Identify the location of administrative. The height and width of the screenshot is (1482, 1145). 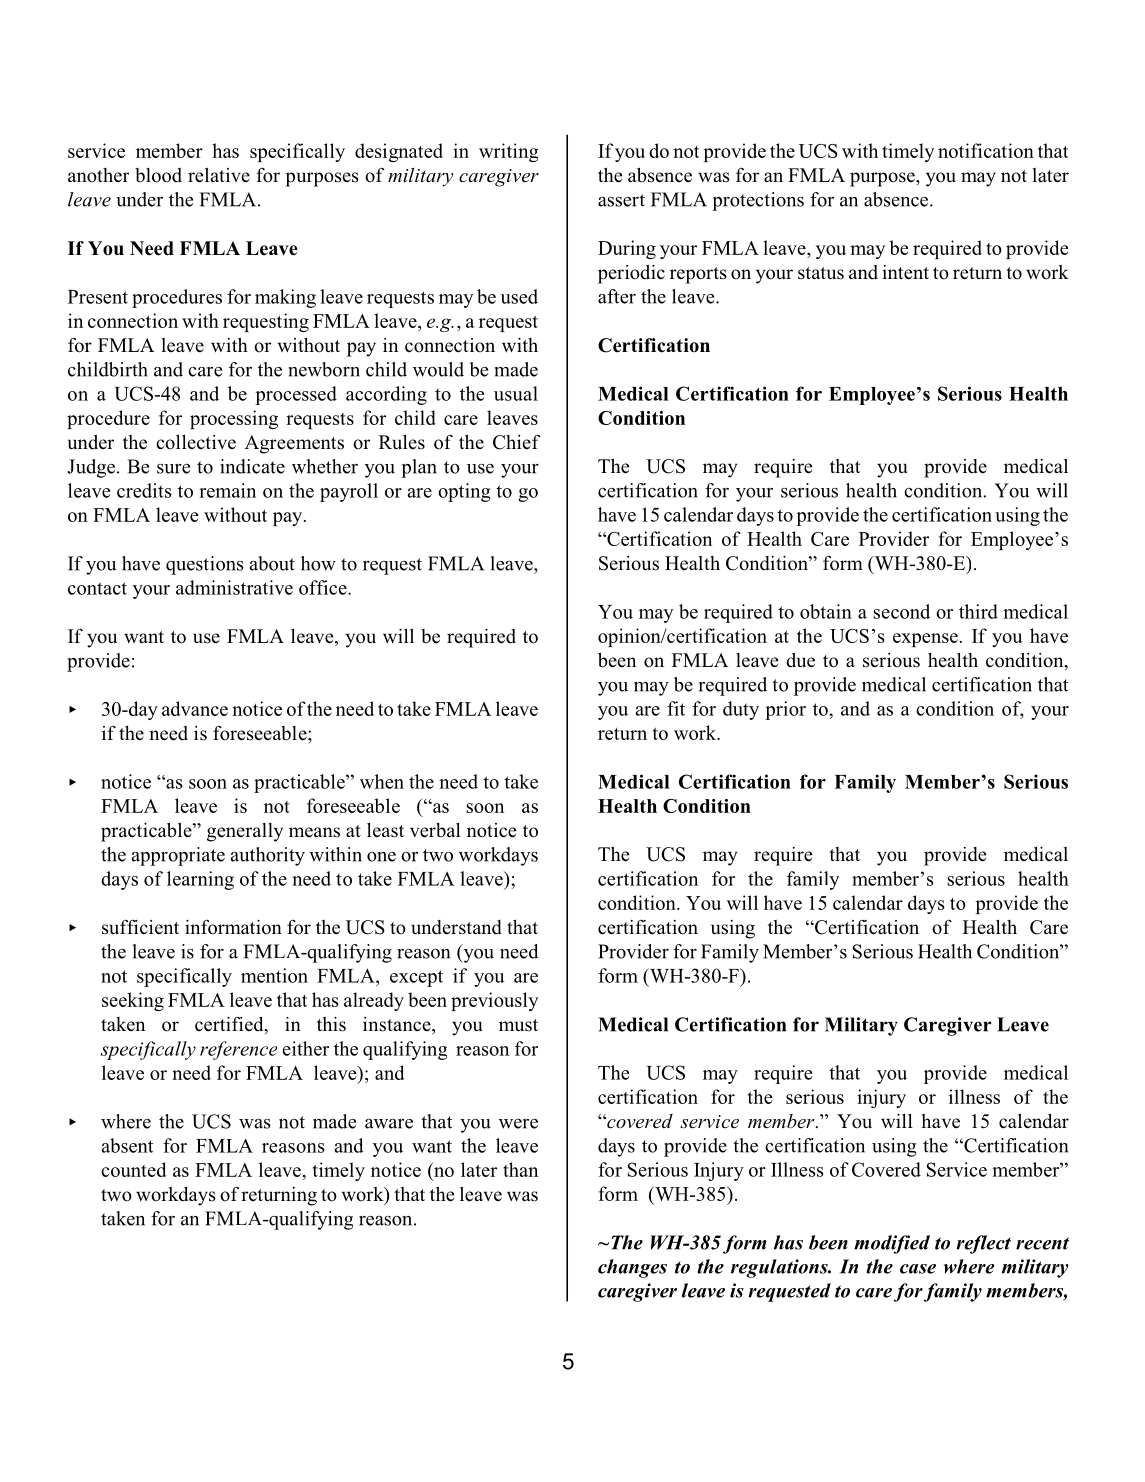
(234, 587).
